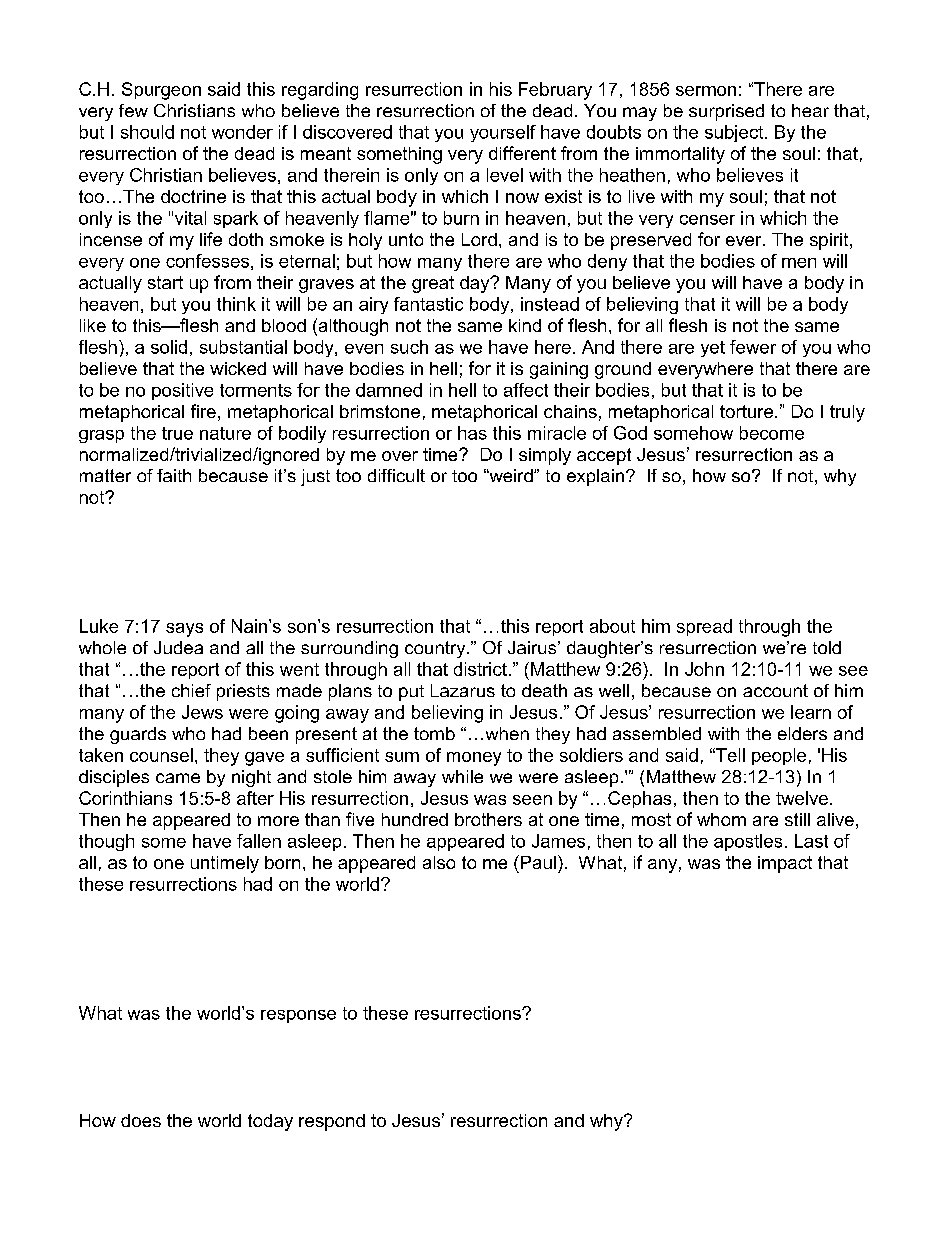 This screenshot has height=1233, width=952. What do you see at coordinates (436, 649) in the screenshot?
I see `country` at bounding box center [436, 649].
